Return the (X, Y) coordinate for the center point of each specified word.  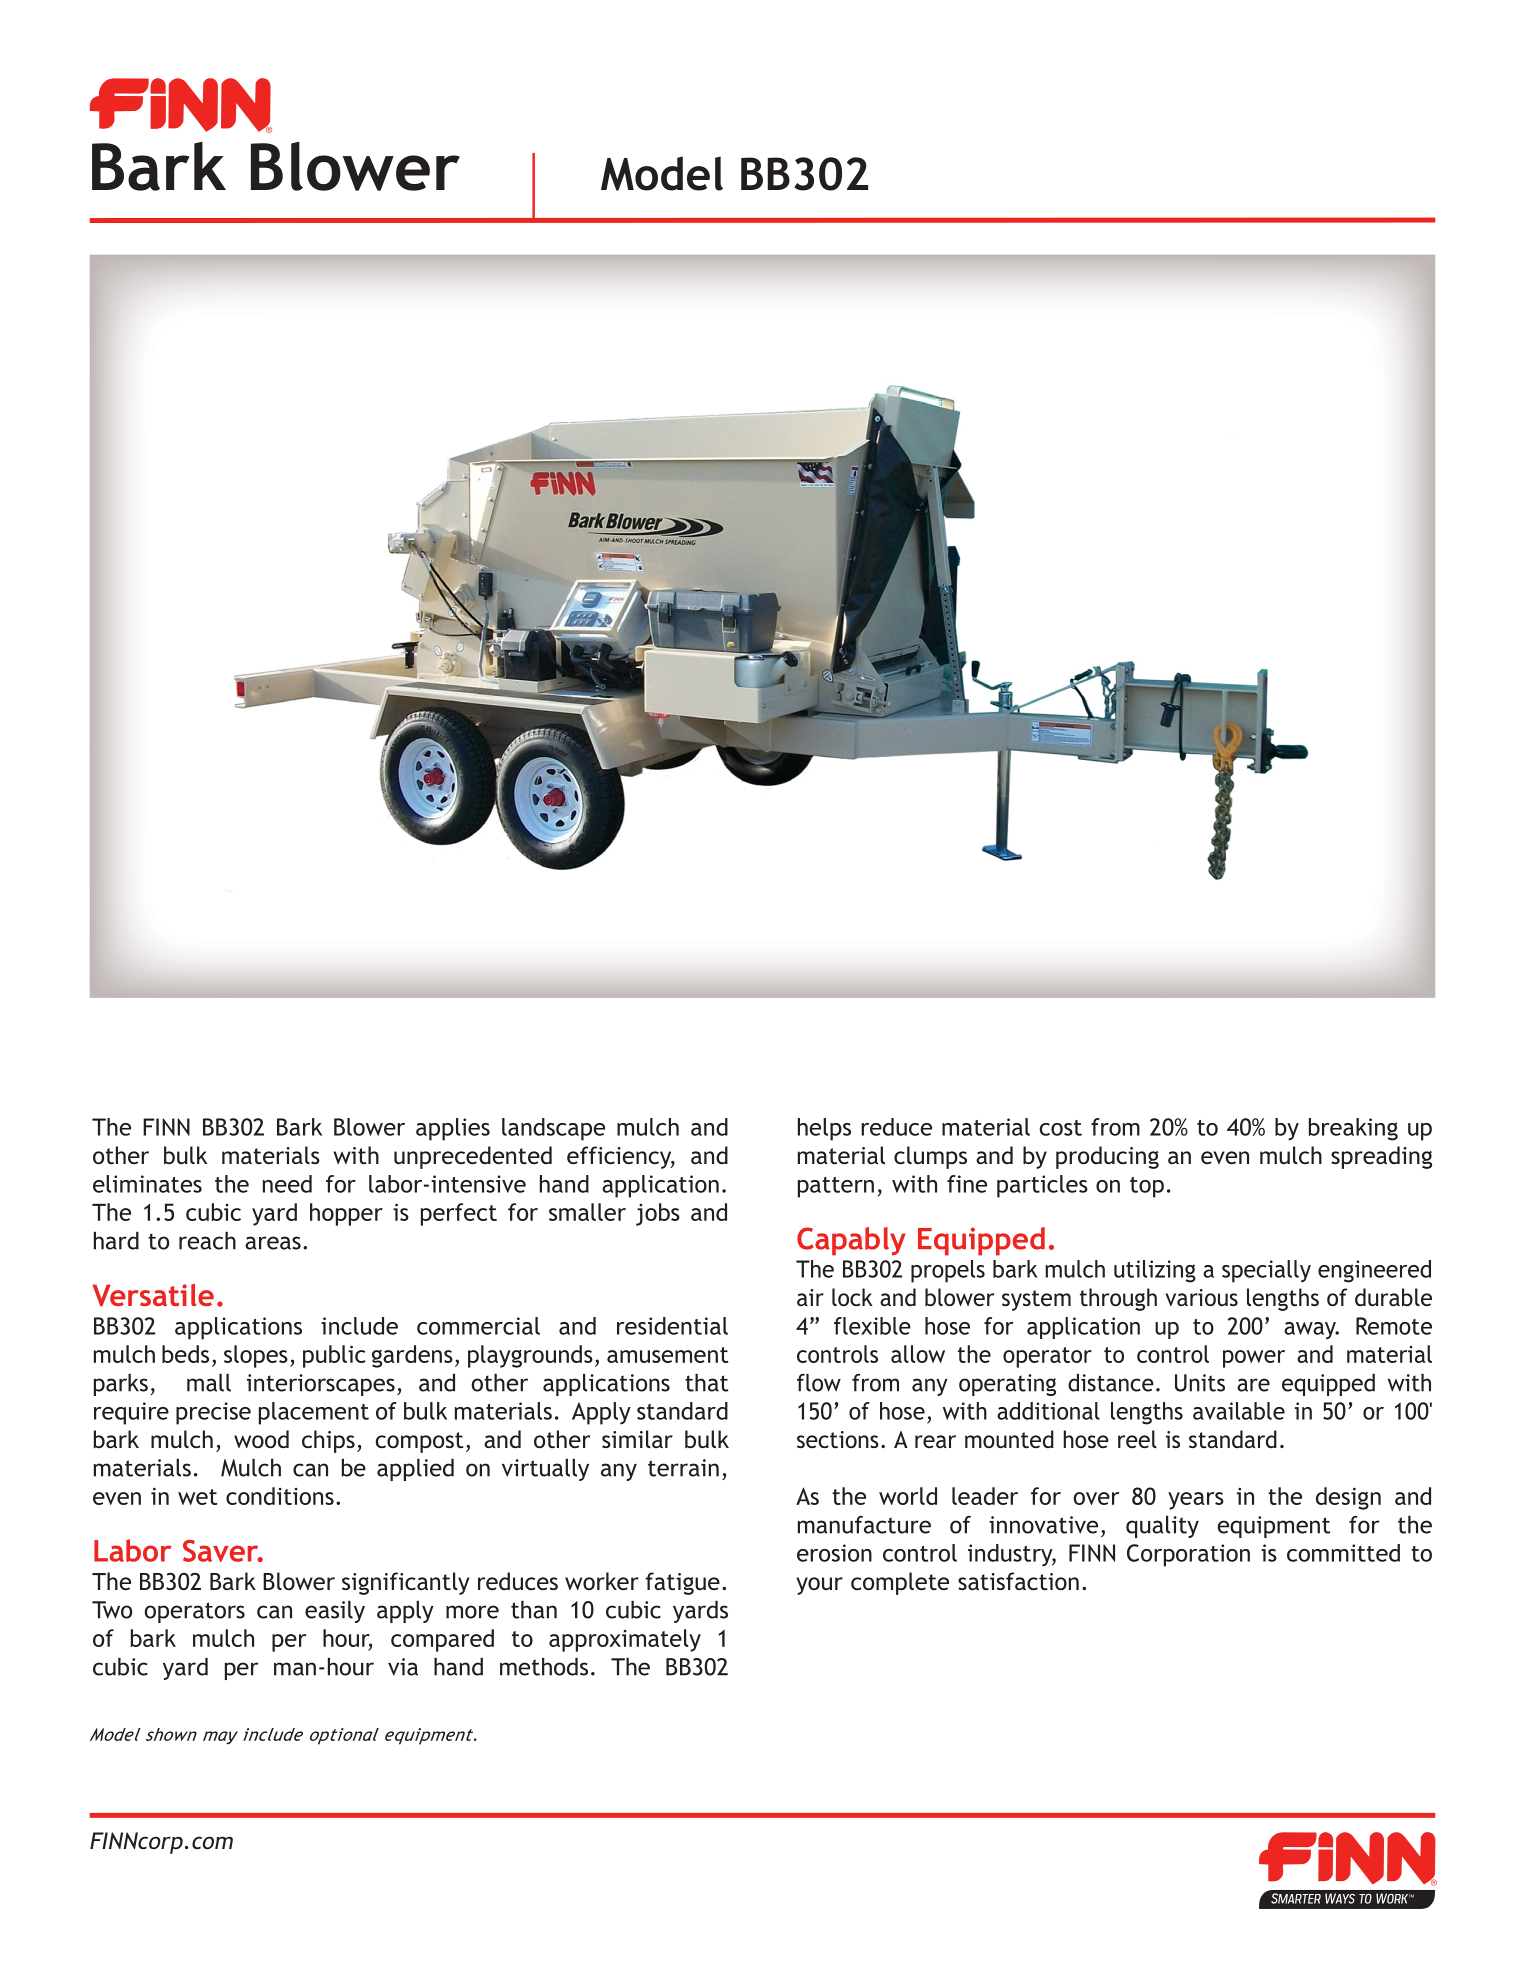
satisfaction (1018, 1581)
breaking (1353, 1129)
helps (824, 1129)
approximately (625, 1640)
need (287, 1184)
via (403, 1667)
